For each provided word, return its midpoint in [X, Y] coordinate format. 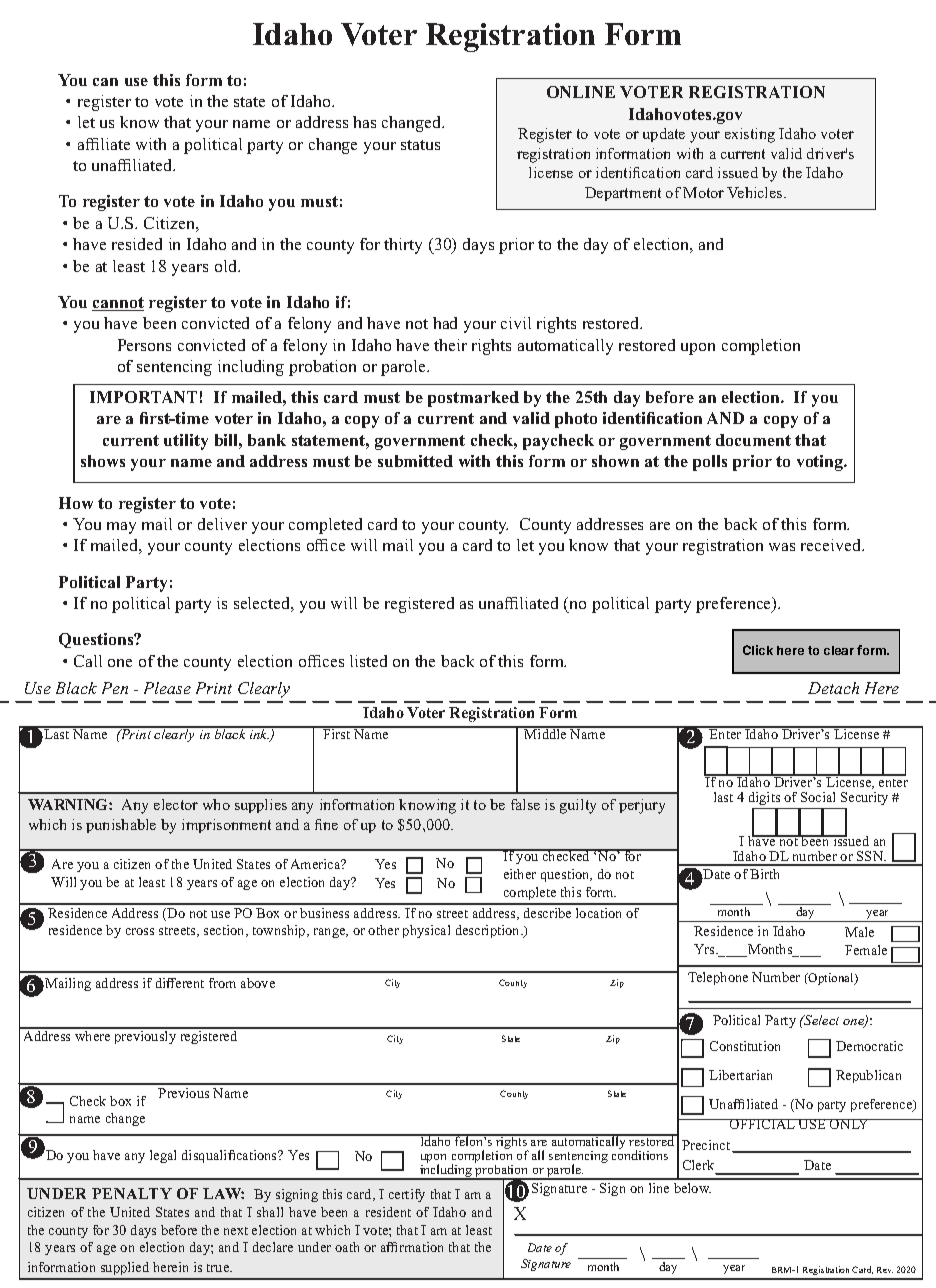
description [489, 931]
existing [750, 135]
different [180, 983]
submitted [415, 461]
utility [186, 442]
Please [167, 688]
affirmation [412, 1247]
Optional [831, 979]
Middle [546, 733]
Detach [833, 688]
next [236, 1231]
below [692, 1188]
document [753, 440]
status [420, 145]
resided [137, 244]
